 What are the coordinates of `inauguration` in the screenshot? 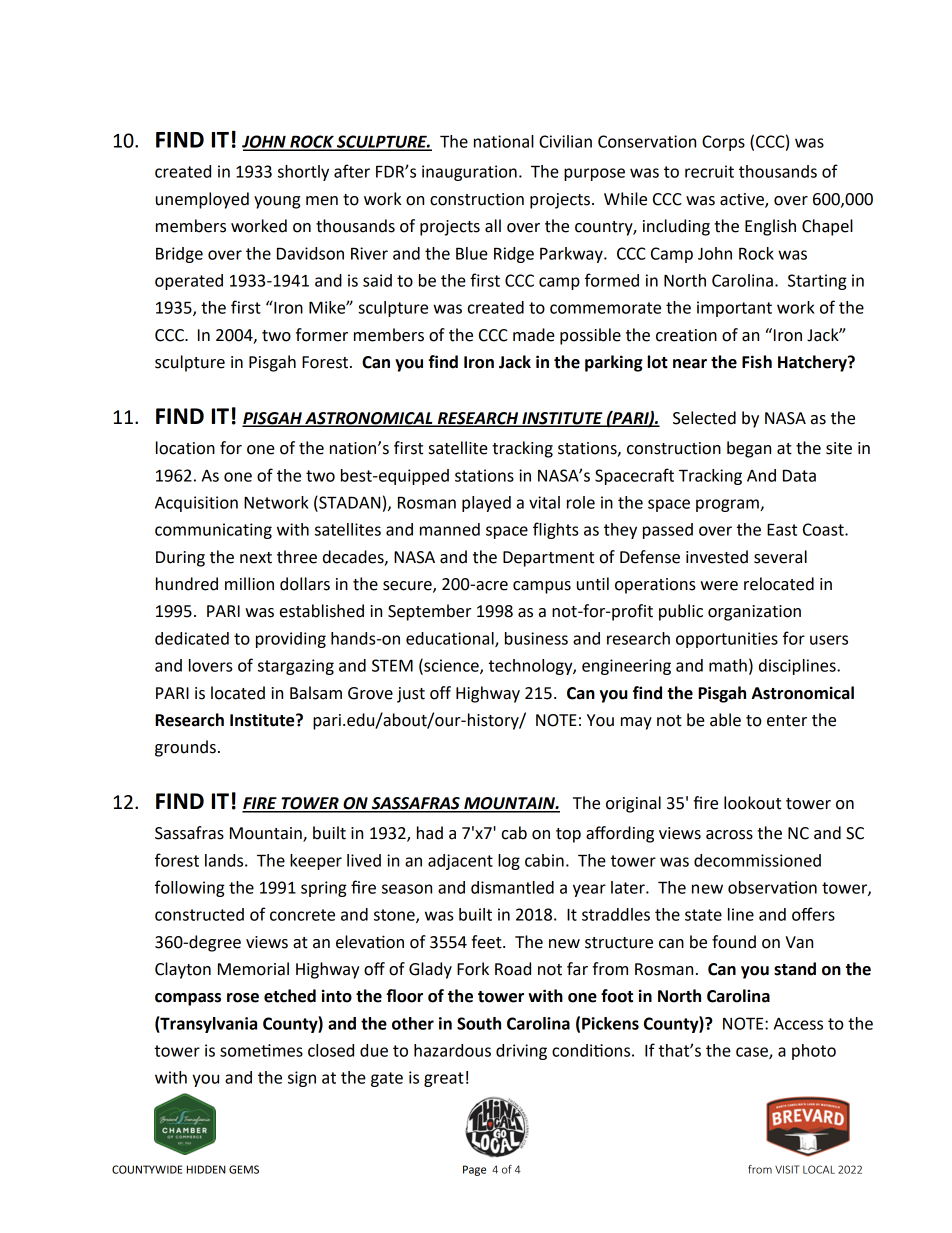 It's located at (469, 173).
